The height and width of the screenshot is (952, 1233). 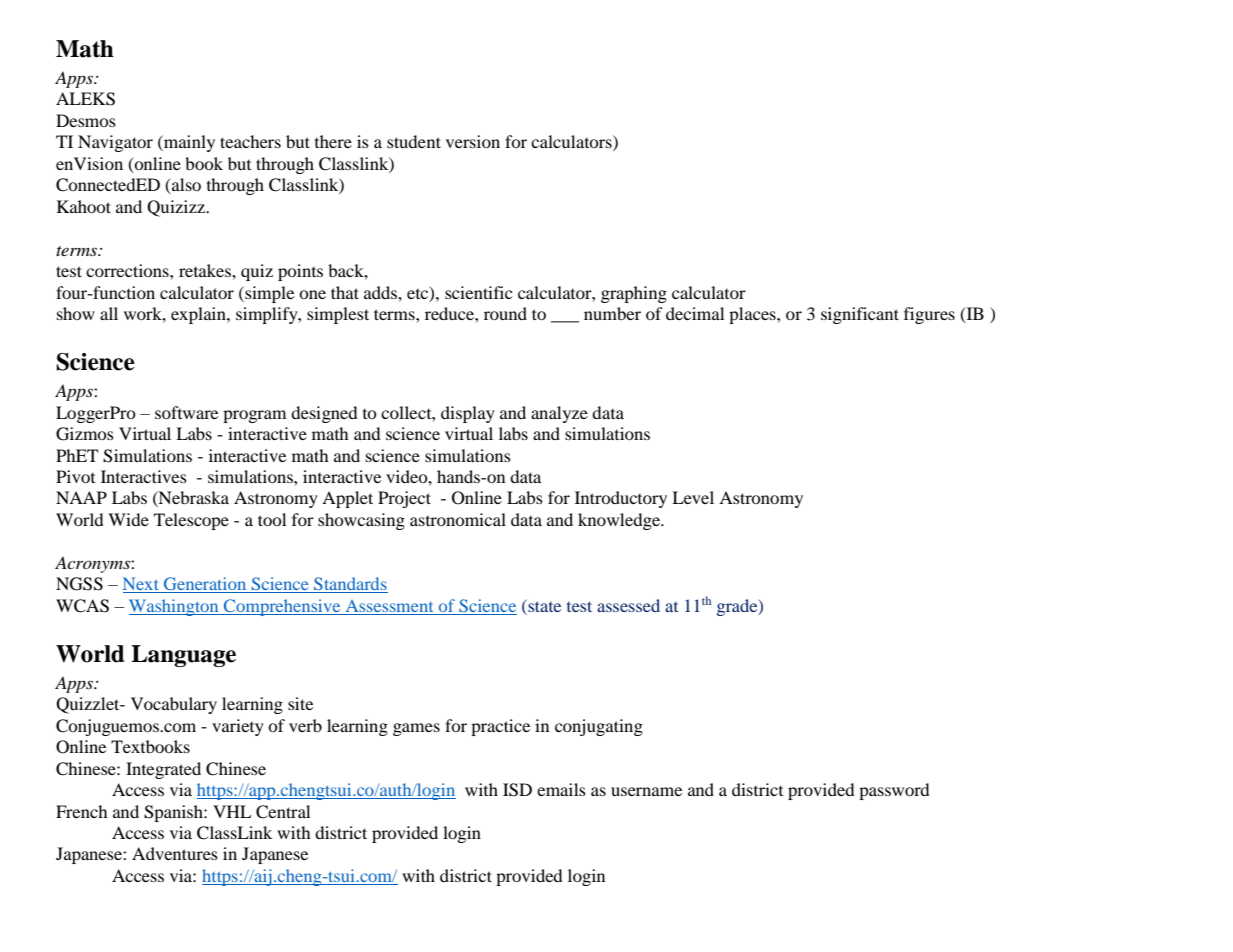 What do you see at coordinates (473, 141) in the screenshot?
I see `version` at bounding box center [473, 141].
